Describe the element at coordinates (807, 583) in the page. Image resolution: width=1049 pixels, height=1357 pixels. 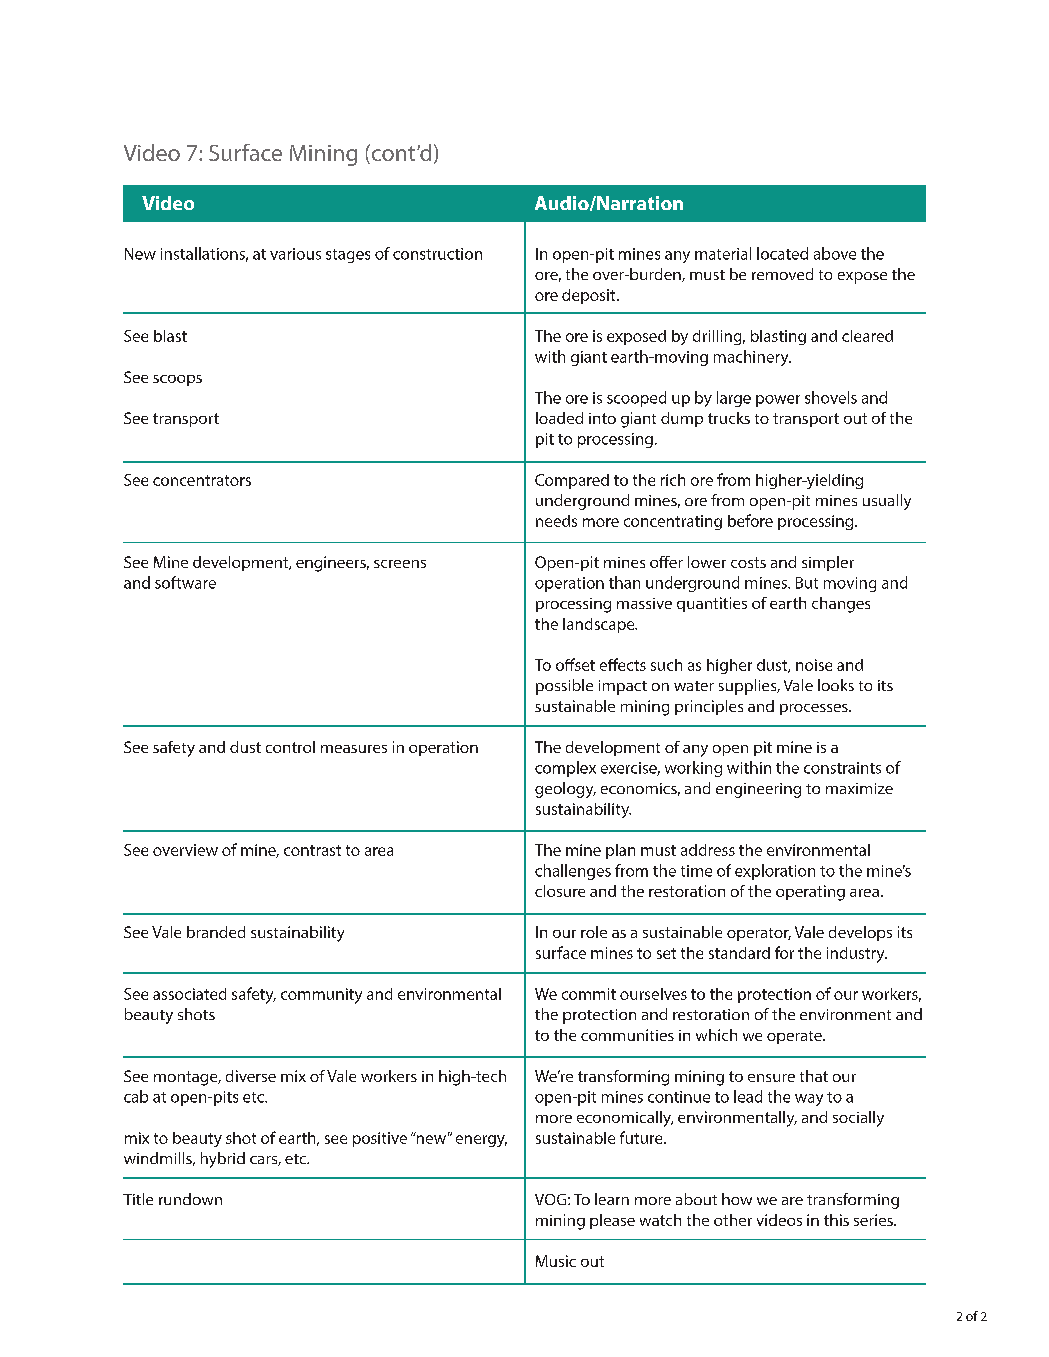
I see `But` at that location.
